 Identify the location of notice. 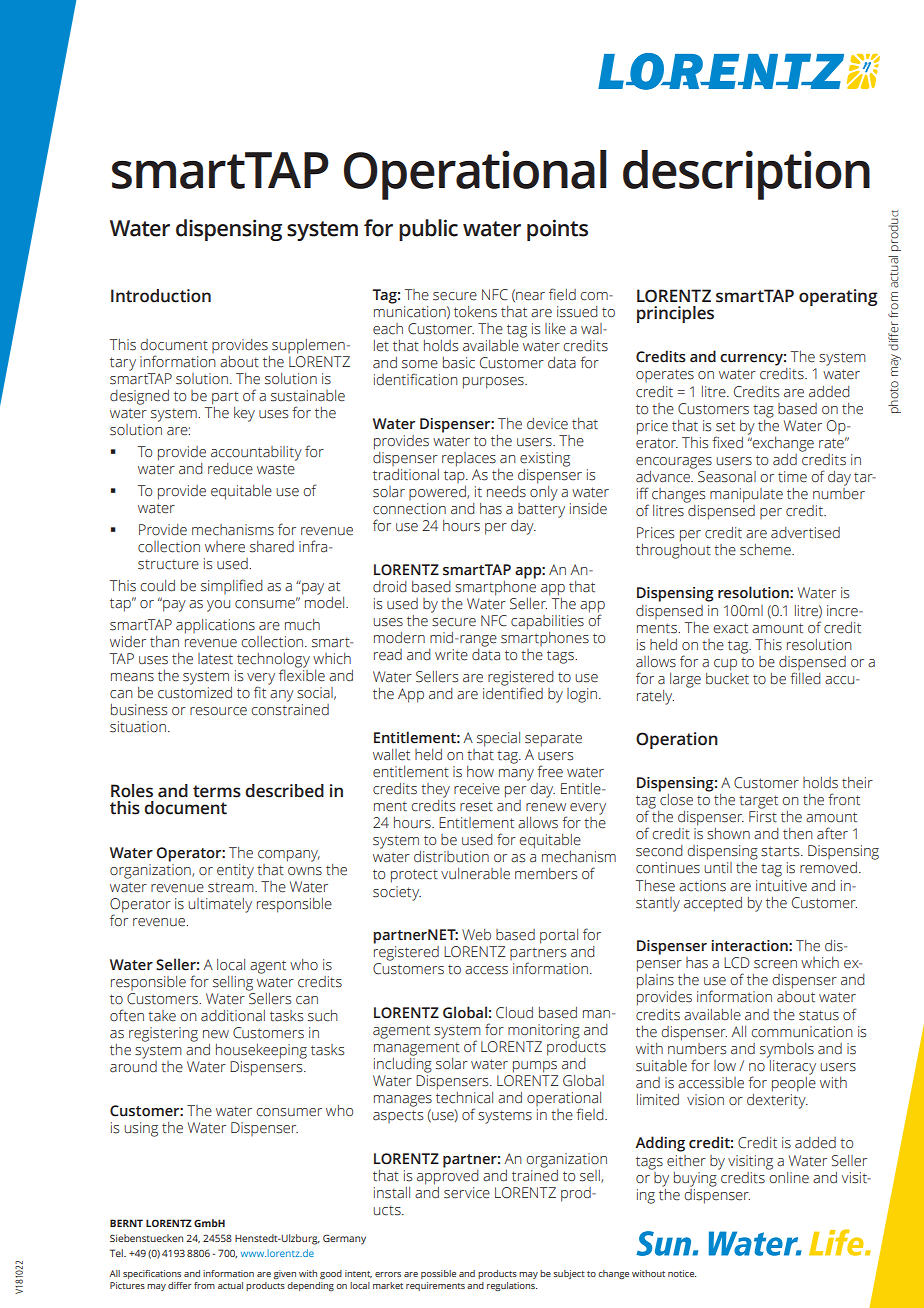
(682, 1273).
